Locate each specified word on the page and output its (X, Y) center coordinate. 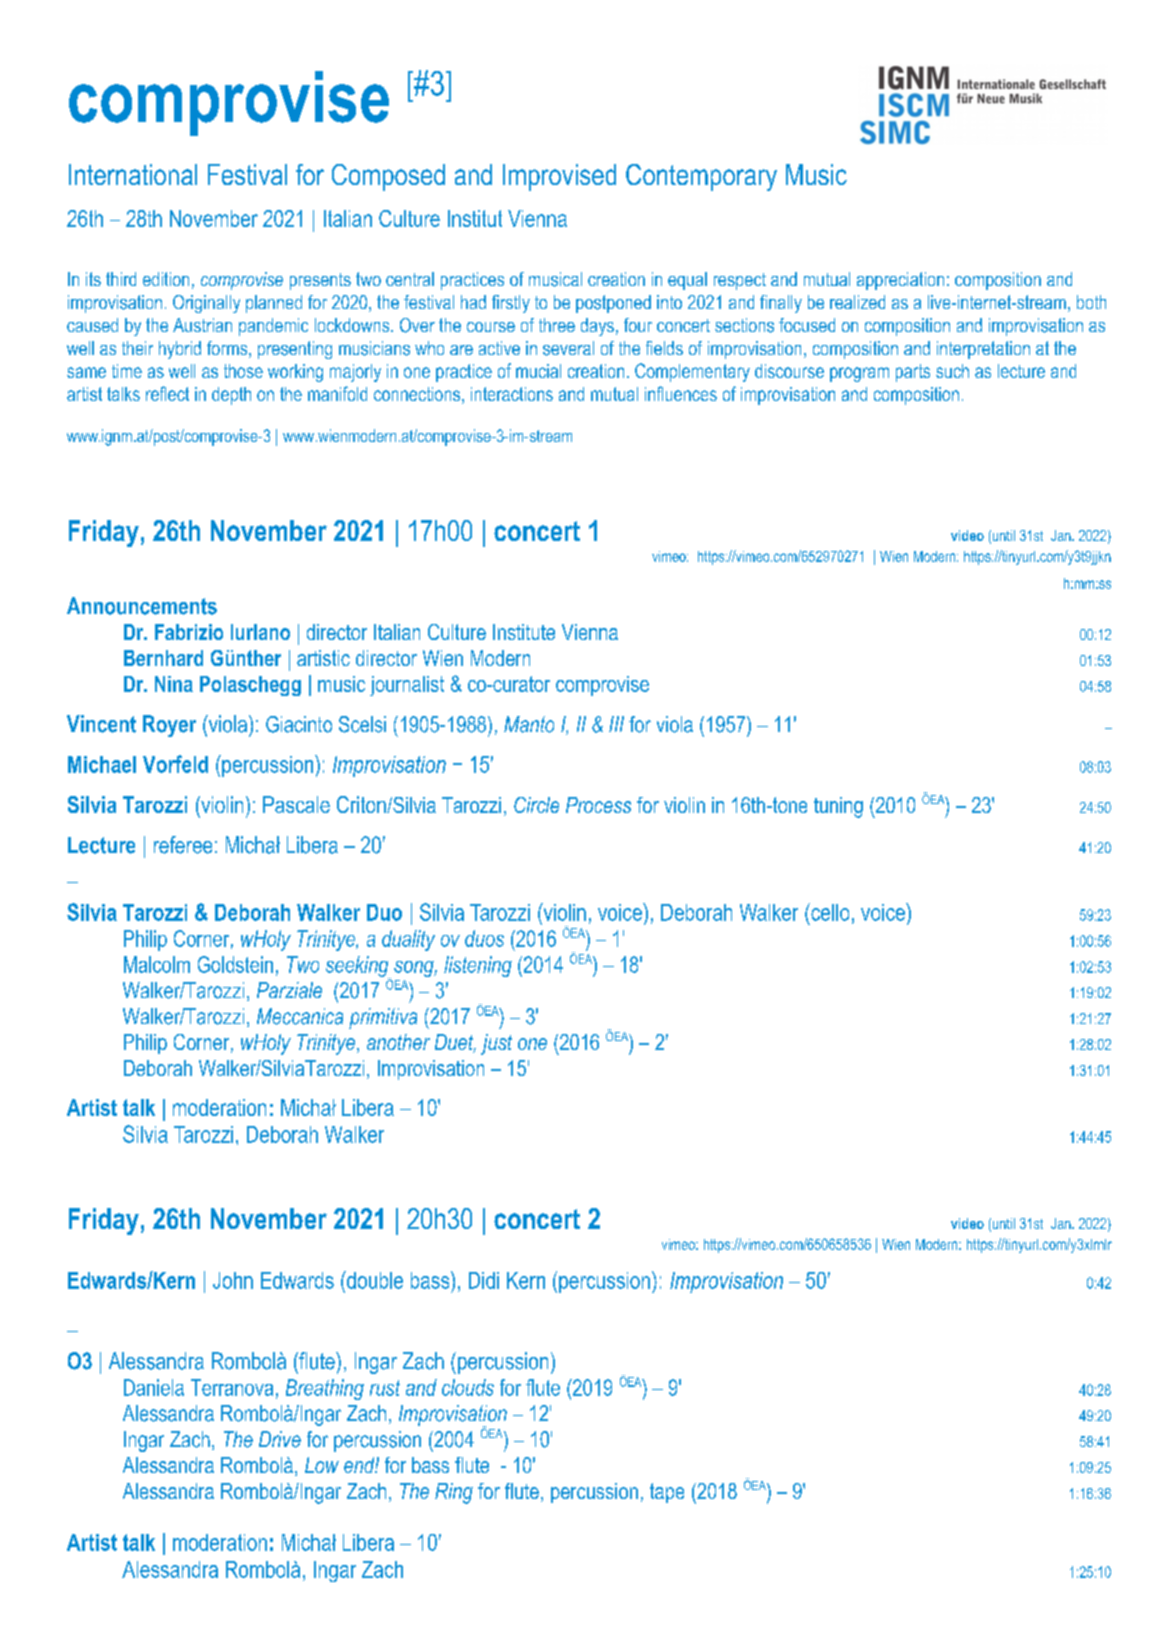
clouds (468, 1387)
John (233, 1280)
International (133, 174)
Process (598, 805)
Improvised (559, 177)
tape (667, 1493)
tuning (838, 807)
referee (183, 845)
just (496, 1044)
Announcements (142, 606)
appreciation (900, 281)
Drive (280, 1439)
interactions (512, 394)
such (952, 371)
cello (829, 912)
